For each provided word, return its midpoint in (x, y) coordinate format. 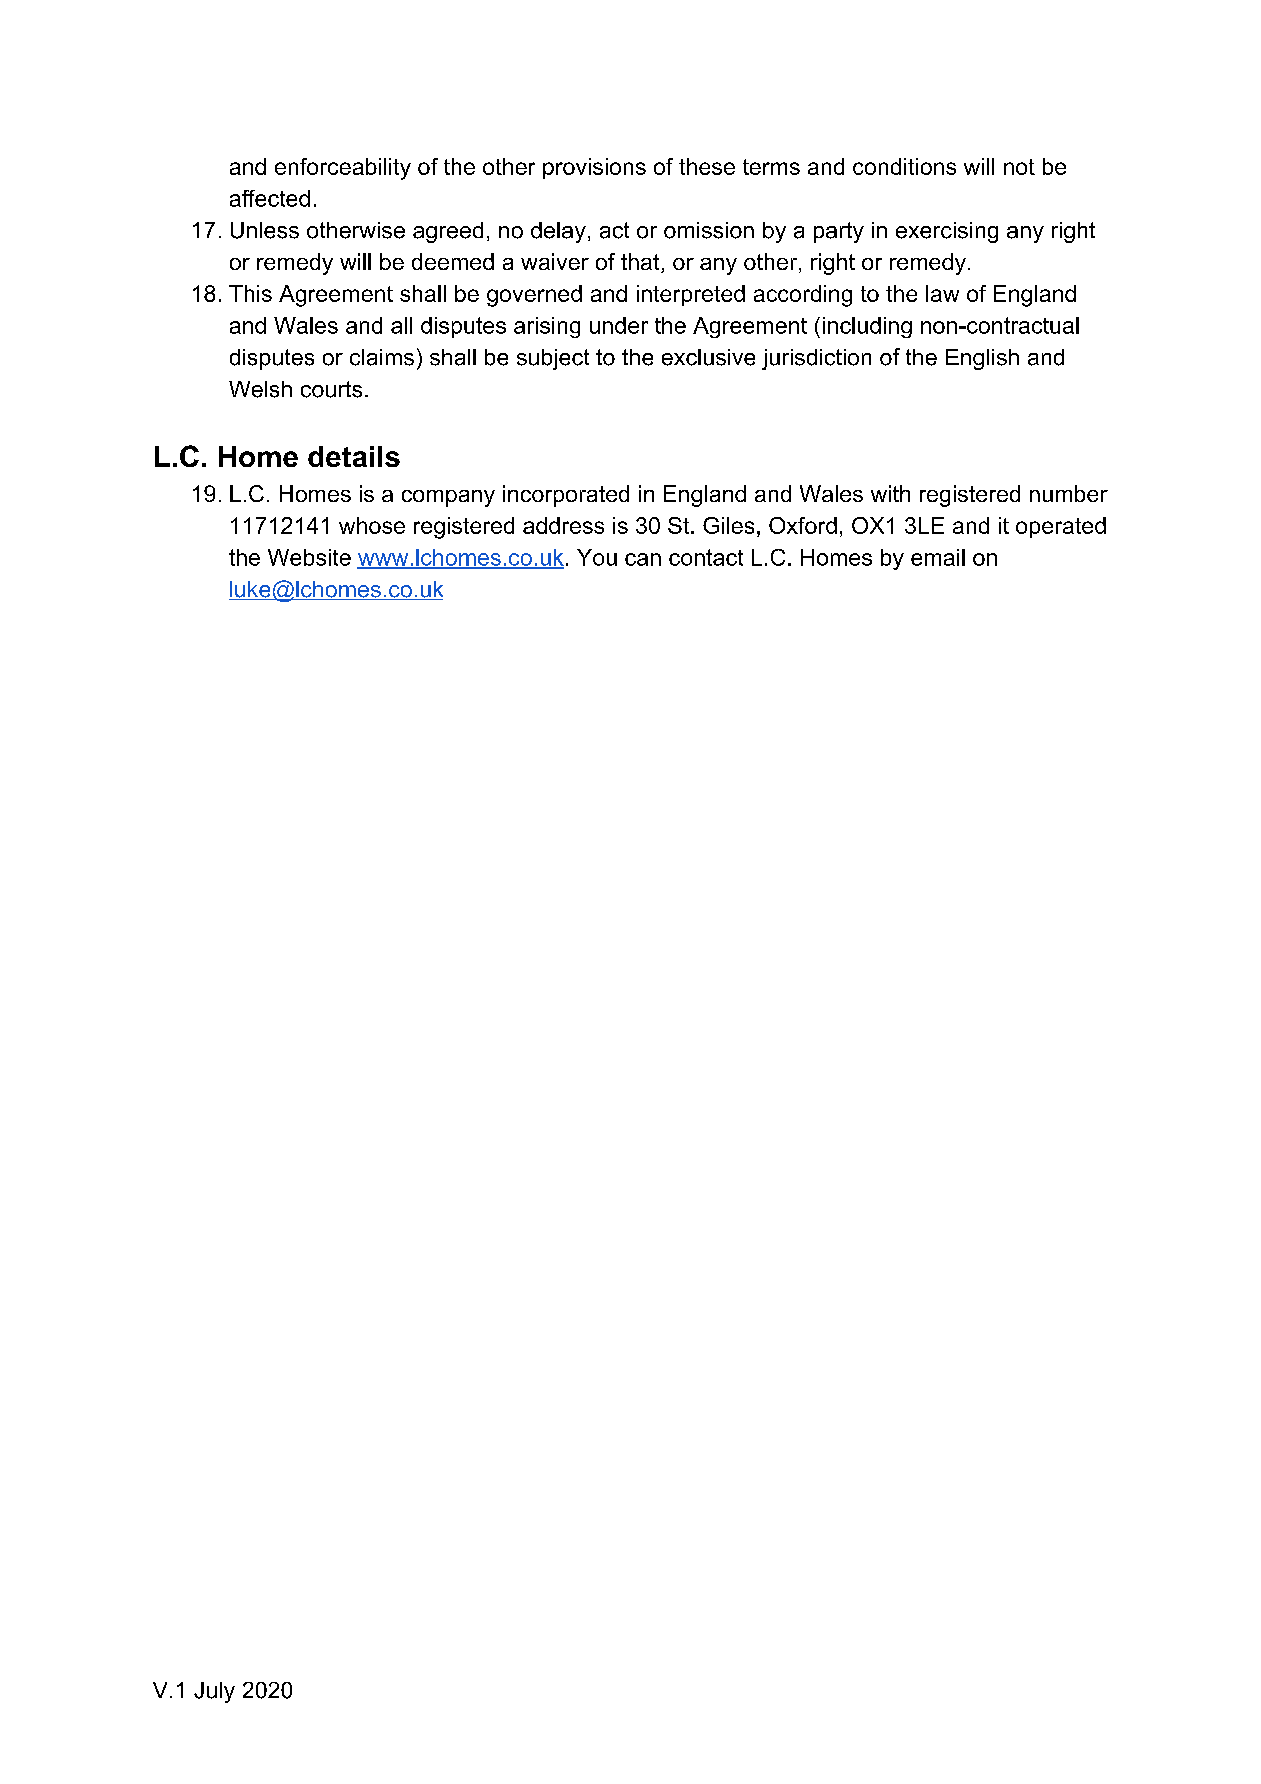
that (641, 263)
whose (372, 525)
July (214, 1692)
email (938, 557)
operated (1061, 527)
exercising (947, 232)
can (643, 559)
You (597, 557)
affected (270, 198)
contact (706, 557)
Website (309, 557)
